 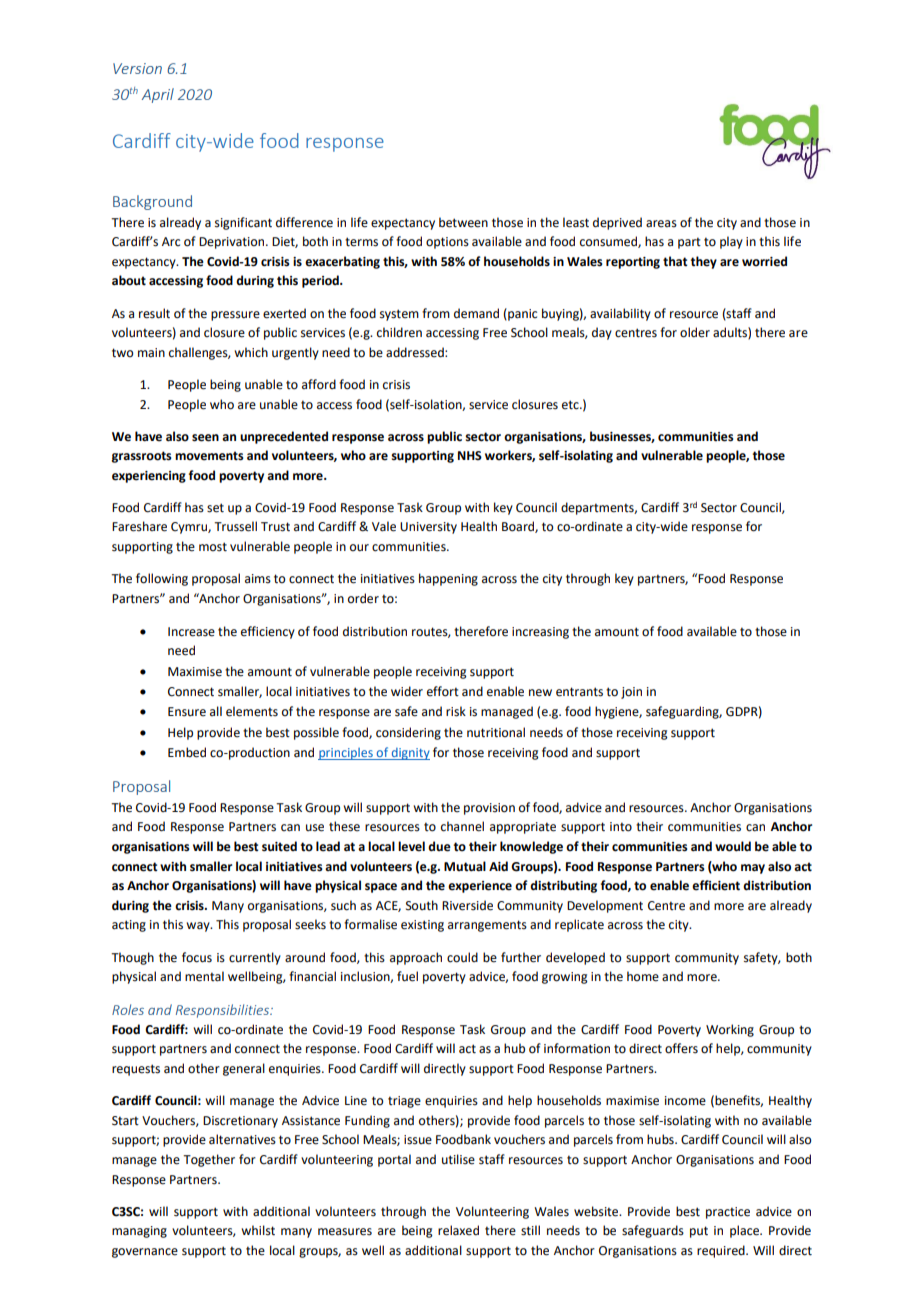 I want to click on NHS, so click(x=470, y=456).
